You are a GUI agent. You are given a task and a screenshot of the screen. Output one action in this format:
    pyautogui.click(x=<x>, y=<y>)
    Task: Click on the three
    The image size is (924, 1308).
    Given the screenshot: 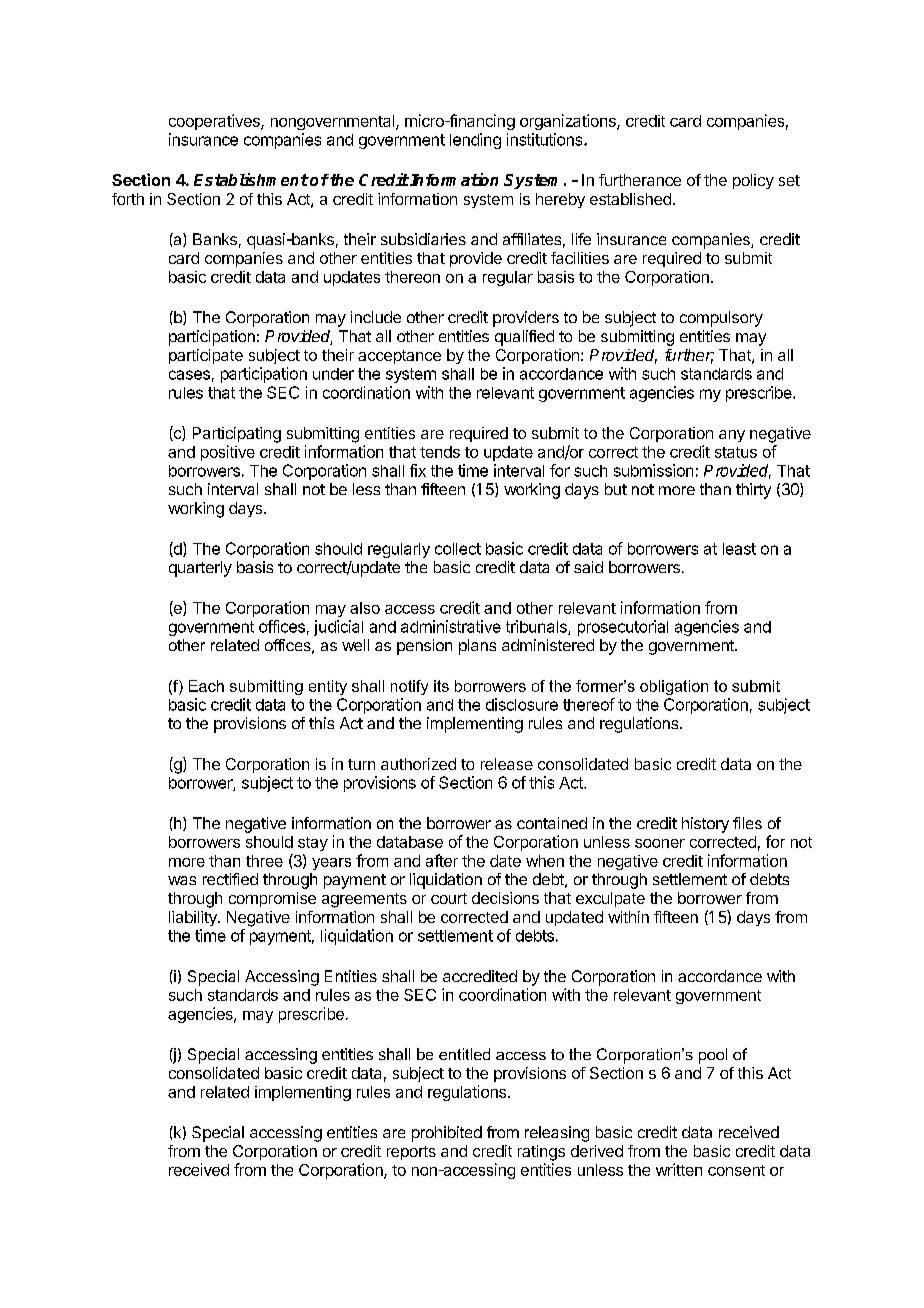 What is the action you would take?
    pyautogui.click(x=264, y=861)
